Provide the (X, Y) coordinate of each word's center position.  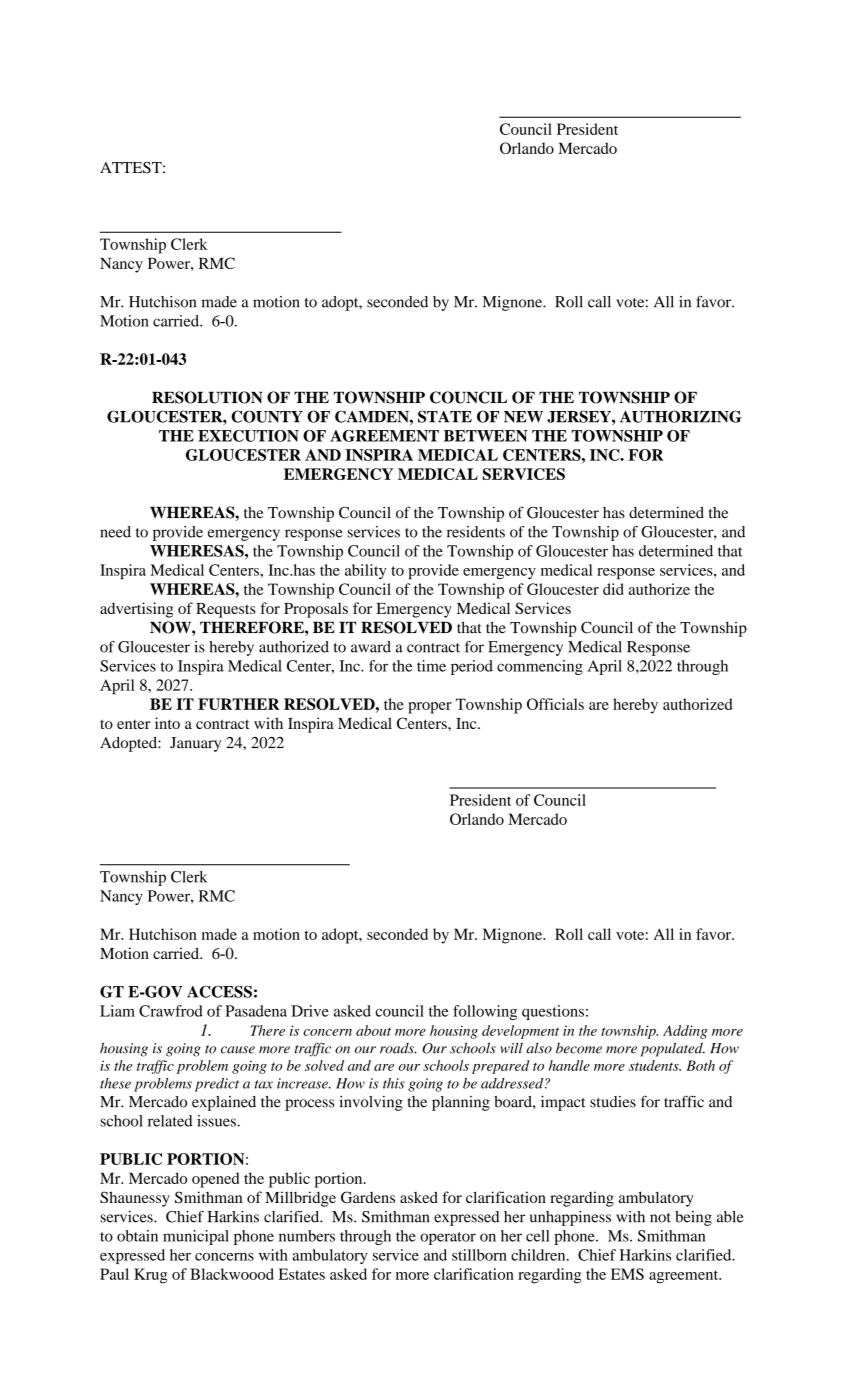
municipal (196, 1237)
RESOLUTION (207, 397)
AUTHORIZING (681, 416)
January (195, 744)
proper (430, 708)
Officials (555, 704)
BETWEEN (486, 436)
